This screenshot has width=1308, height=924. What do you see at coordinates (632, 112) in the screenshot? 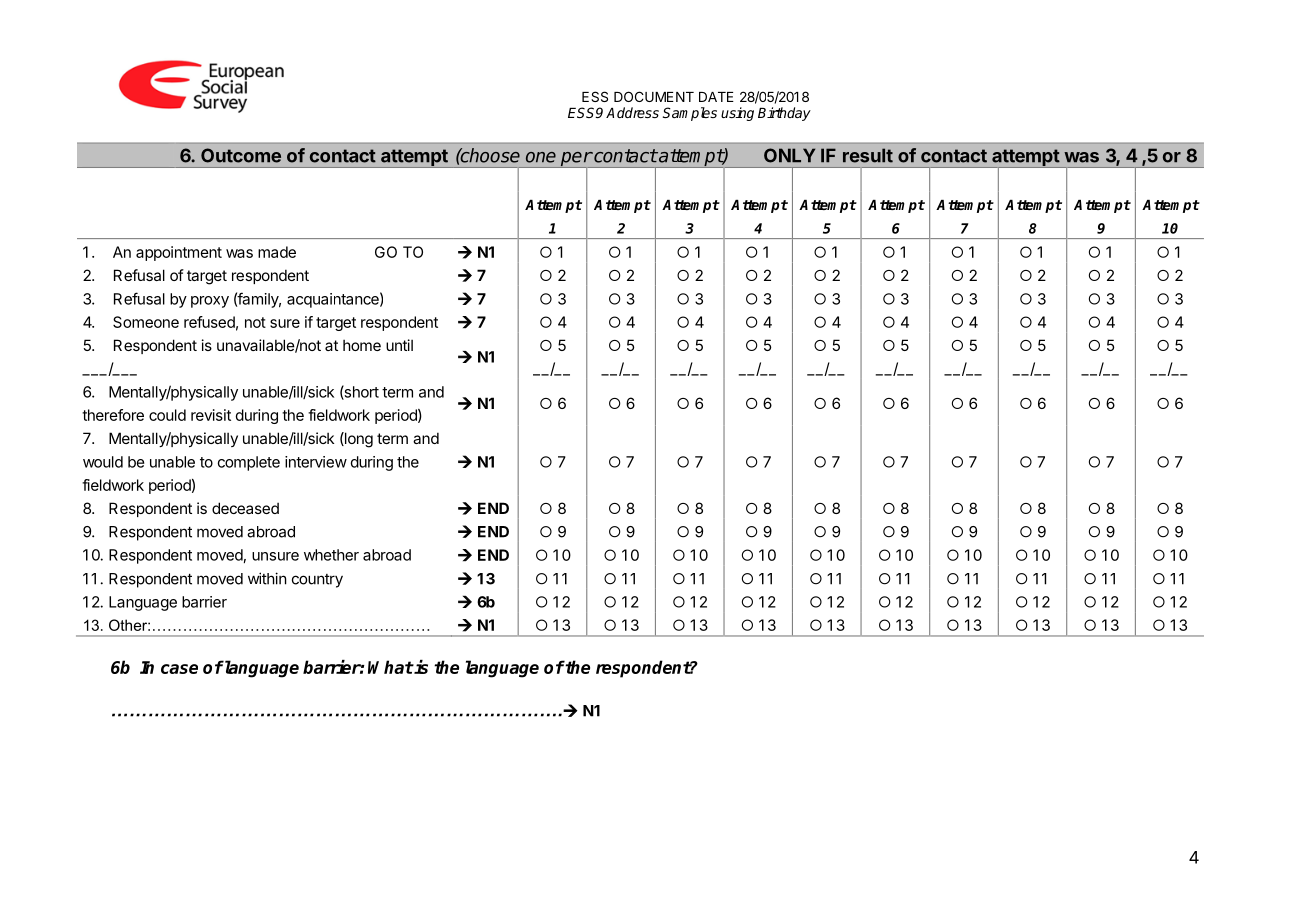
I see `Address` at bounding box center [632, 112].
